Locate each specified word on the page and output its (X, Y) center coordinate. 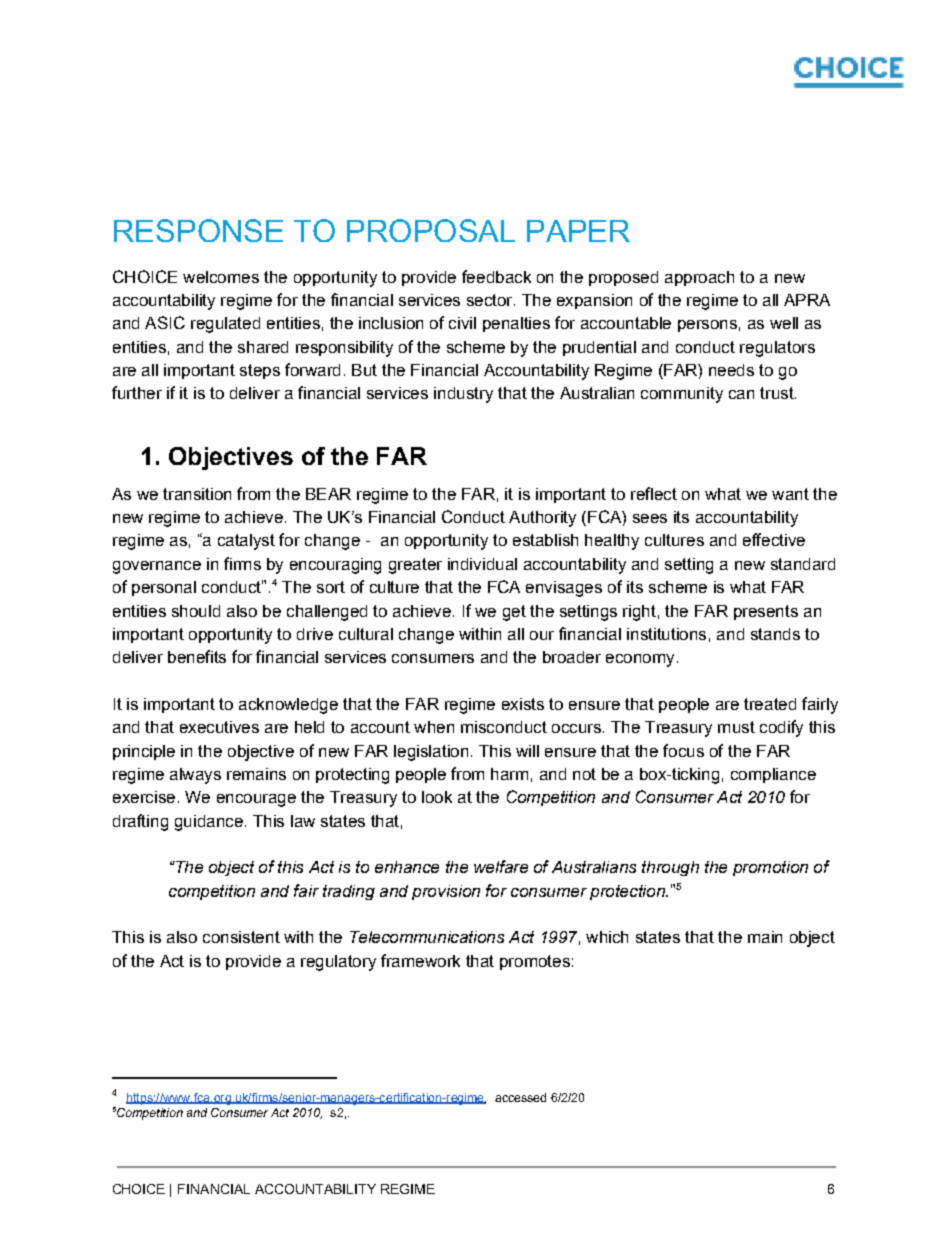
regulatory (338, 963)
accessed (520, 1097)
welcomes (221, 277)
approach (699, 278)
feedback (496, 276)
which (607, 937)
